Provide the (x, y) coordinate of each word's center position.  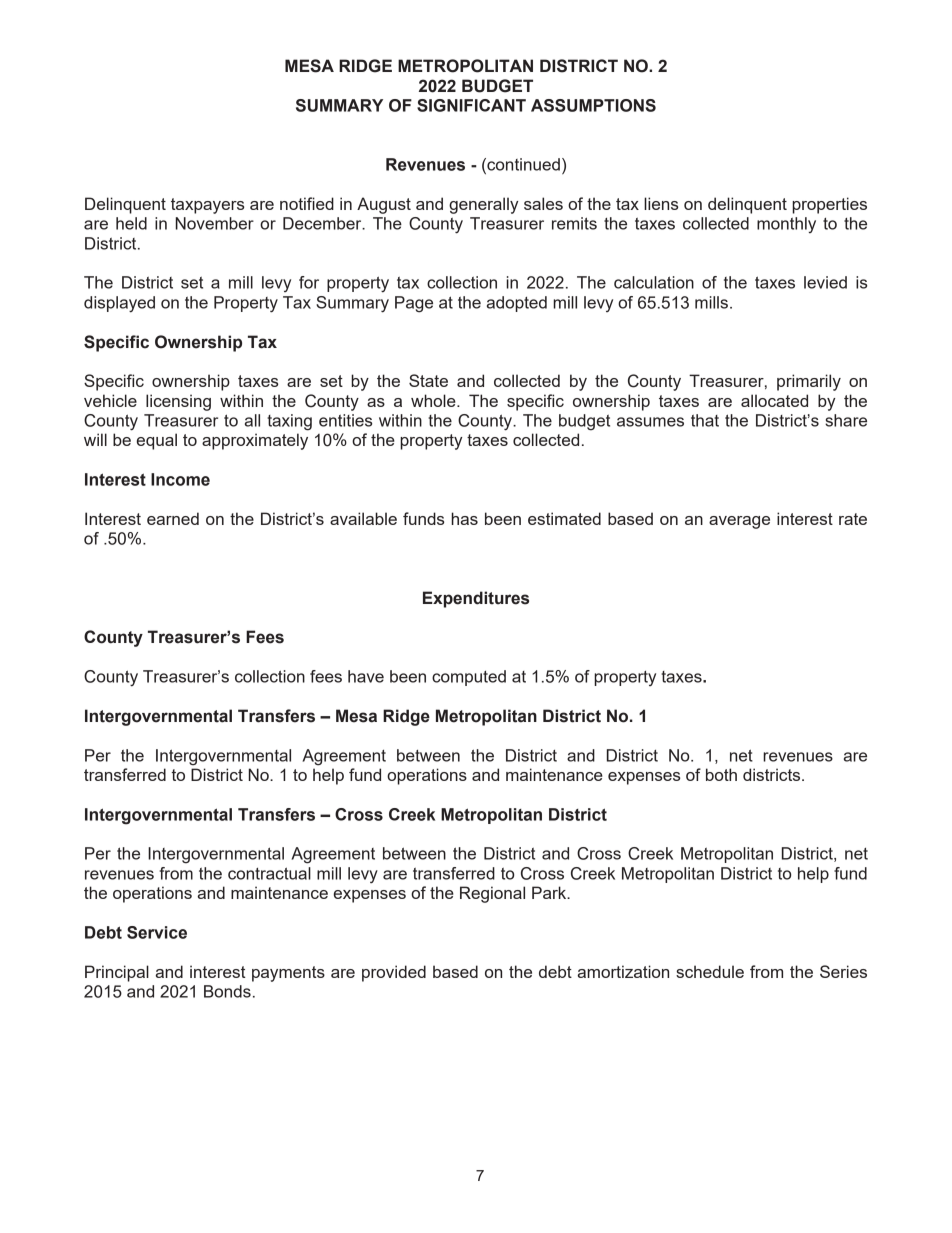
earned (173, 518)
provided (394, 973)
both (721, 774)
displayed (119, 304)
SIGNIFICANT (471, 105)
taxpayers (207, 206)
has (464, 518)
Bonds (227, 991)
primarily (809, 382)
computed (469, 678)
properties (829, 205)
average (739, 522)
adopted (517, 304)
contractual (269, 873)
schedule (710, 971)
